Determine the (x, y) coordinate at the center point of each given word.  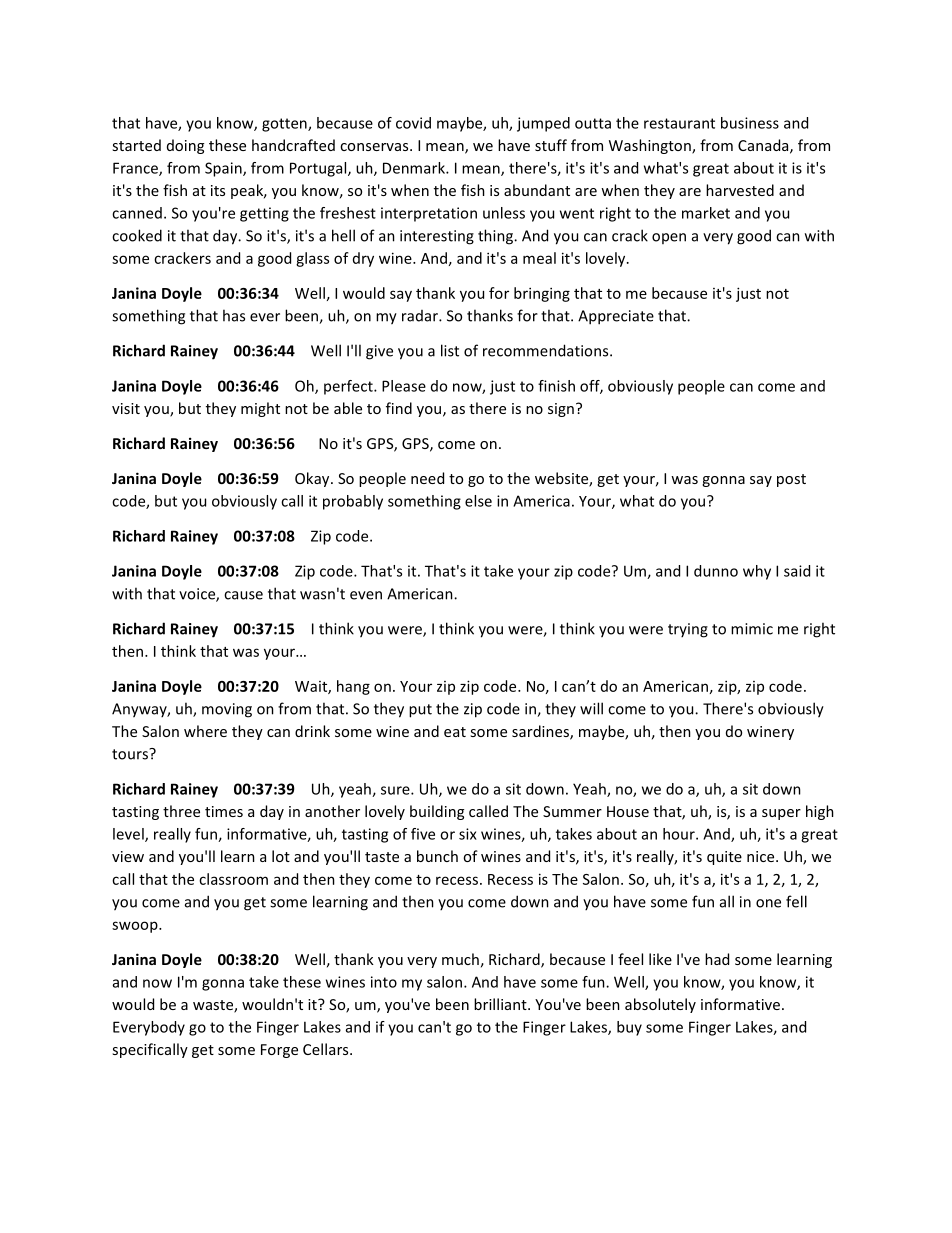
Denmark (415, 168)
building (437, 812)
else (478, 501)
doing (185, 146)
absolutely (660, 1005)
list (450, 350)
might (260, 409)
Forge (279, 1051)
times (224, 811)
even (366, 595)
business (750, 123)
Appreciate (616, 317)
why (757, 572)
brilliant (501, 1004)
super (781, 814)
